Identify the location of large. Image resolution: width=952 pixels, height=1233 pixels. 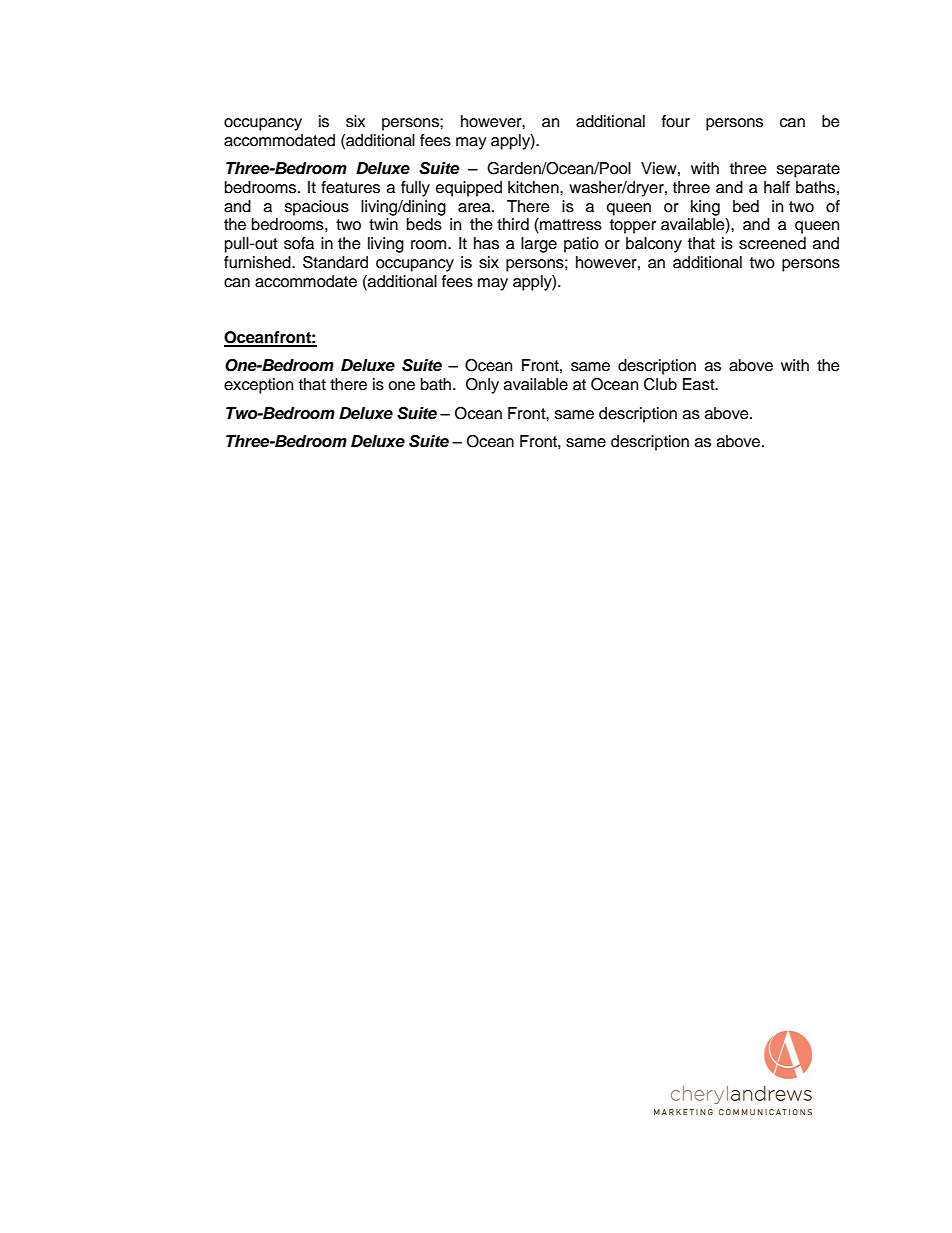
(539, 245).
